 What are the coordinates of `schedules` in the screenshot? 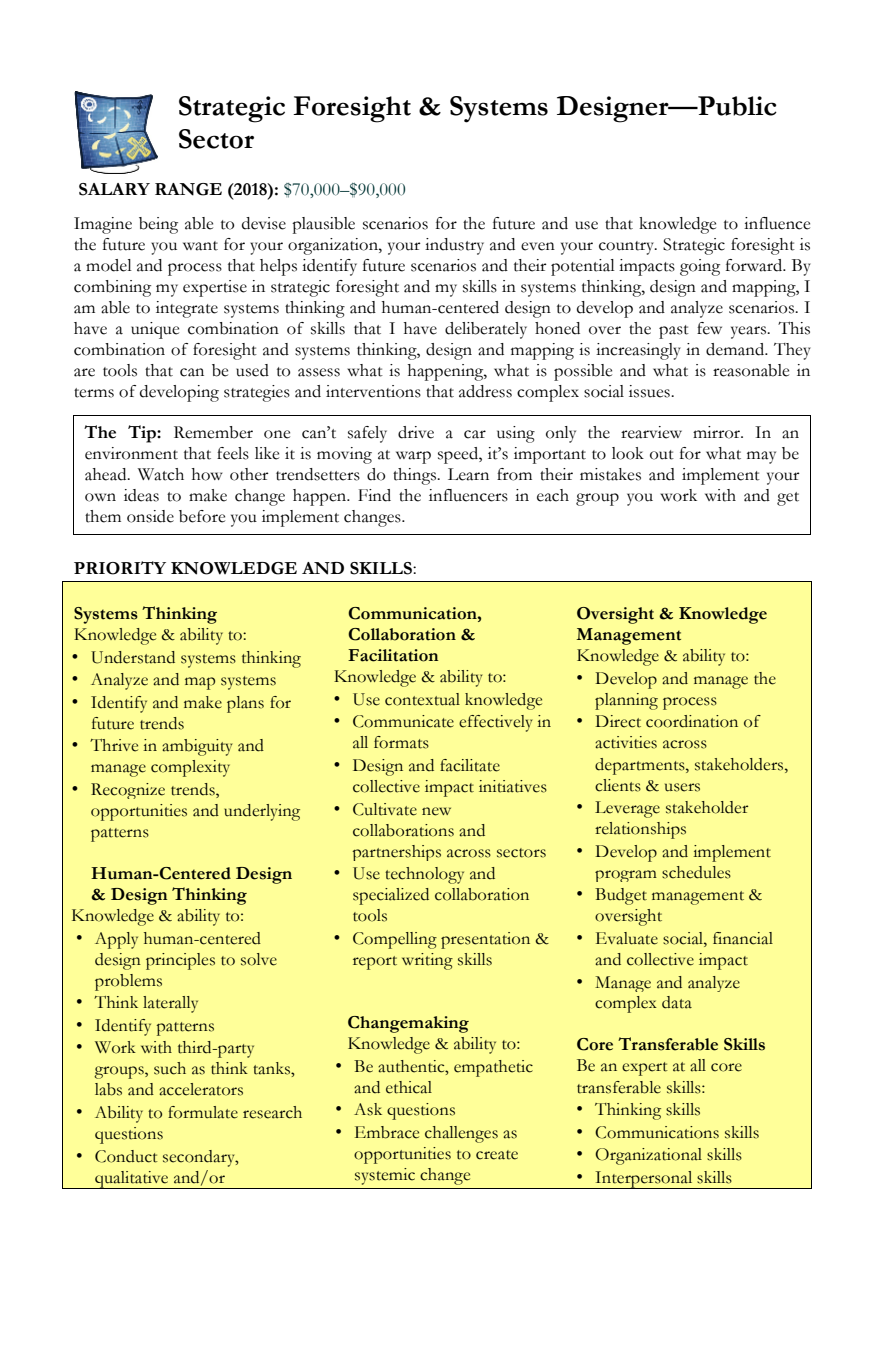 It's located at (696, 872).
